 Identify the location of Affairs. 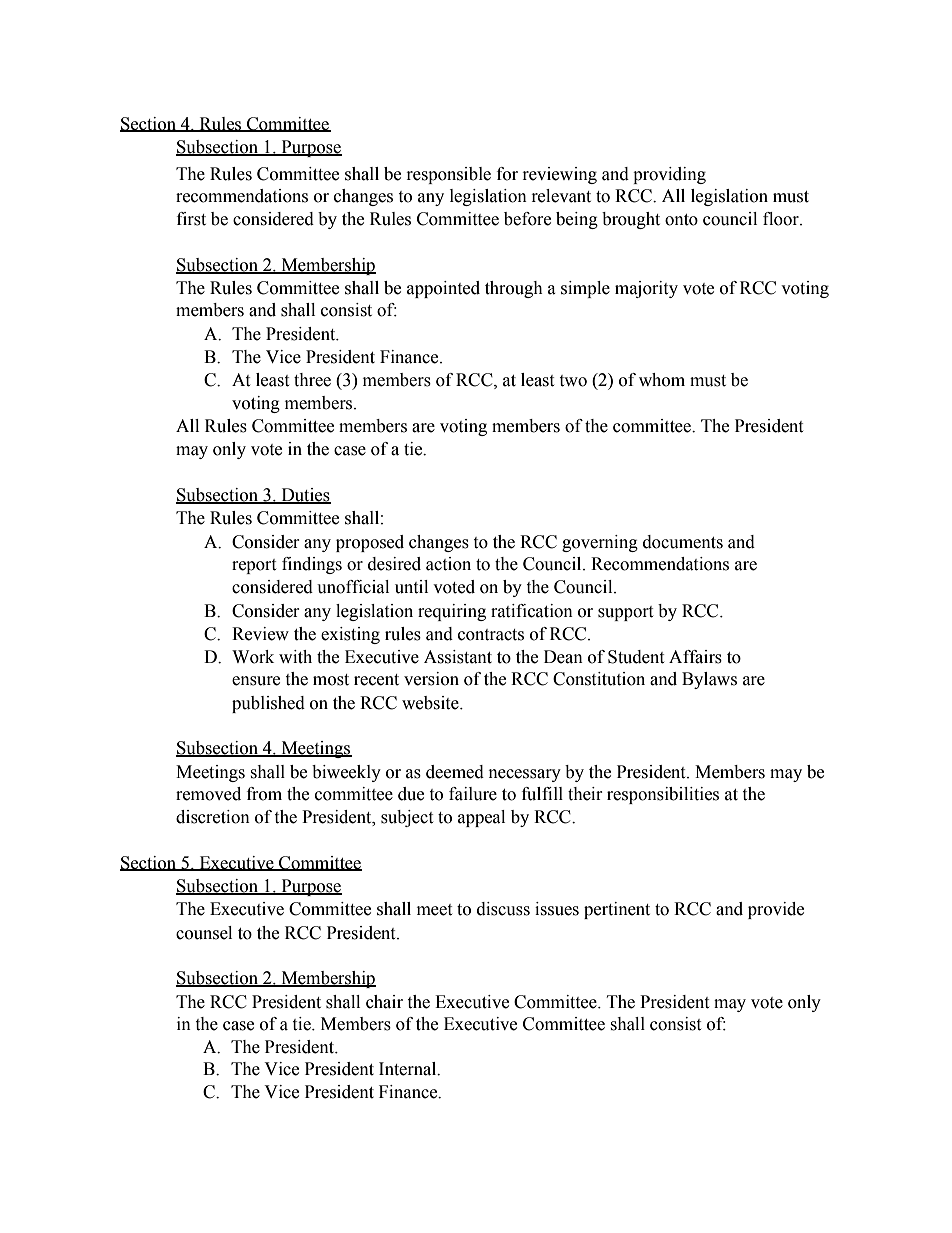
(695, 657).
